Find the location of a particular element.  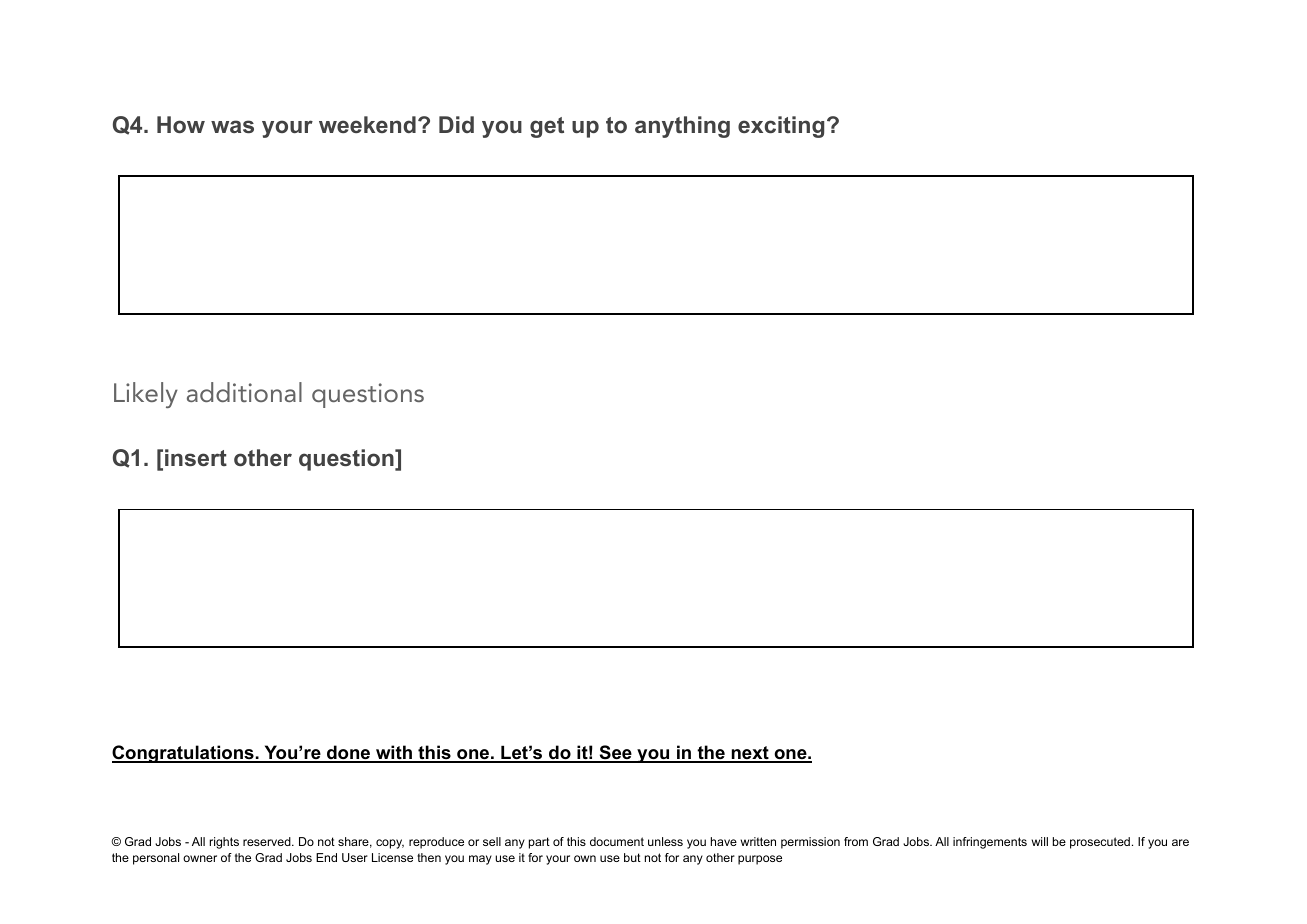

insert is located at coordinates (196, 457).
